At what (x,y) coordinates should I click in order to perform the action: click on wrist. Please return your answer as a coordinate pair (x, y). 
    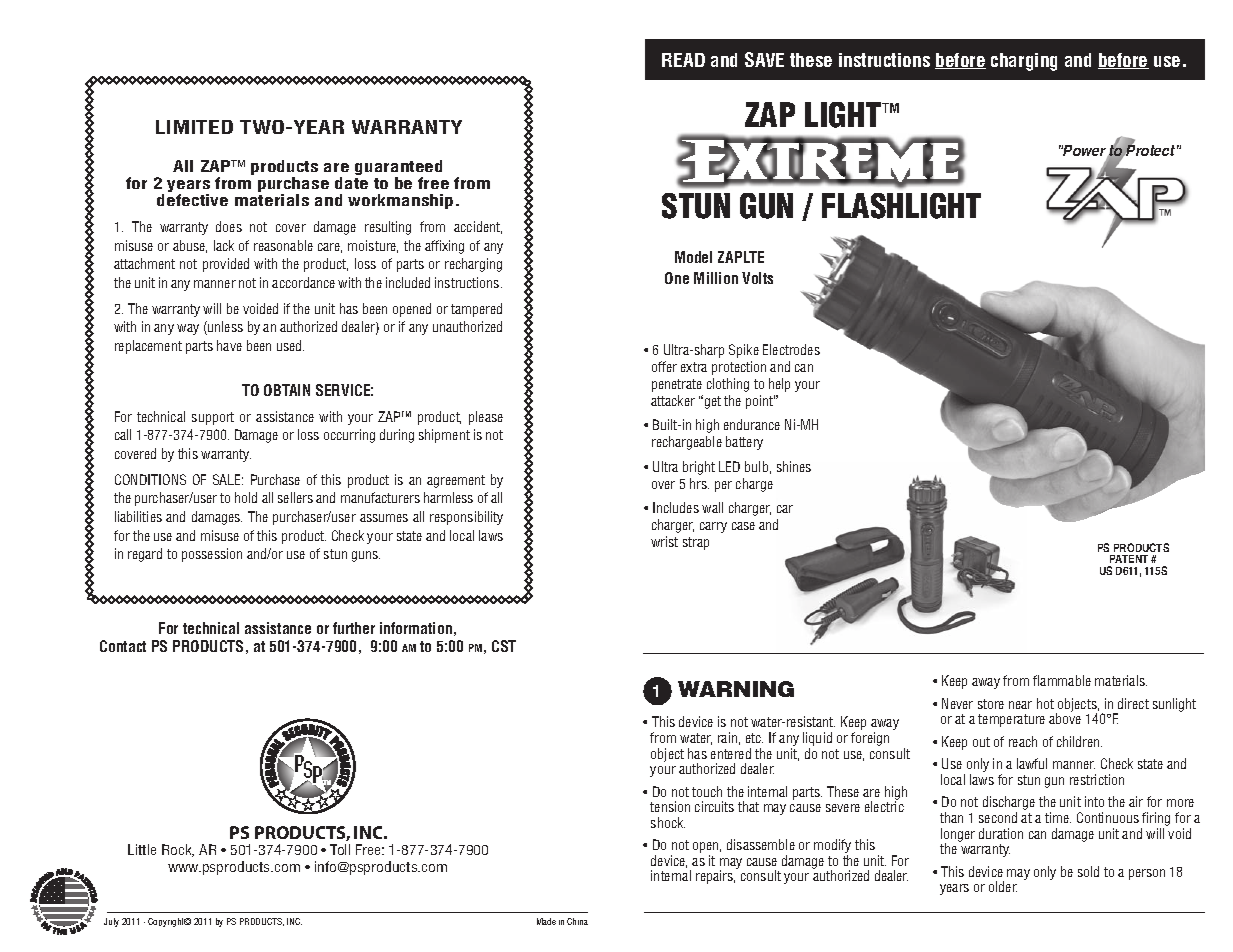
    Looking at the image, I should click on (664, 541).
